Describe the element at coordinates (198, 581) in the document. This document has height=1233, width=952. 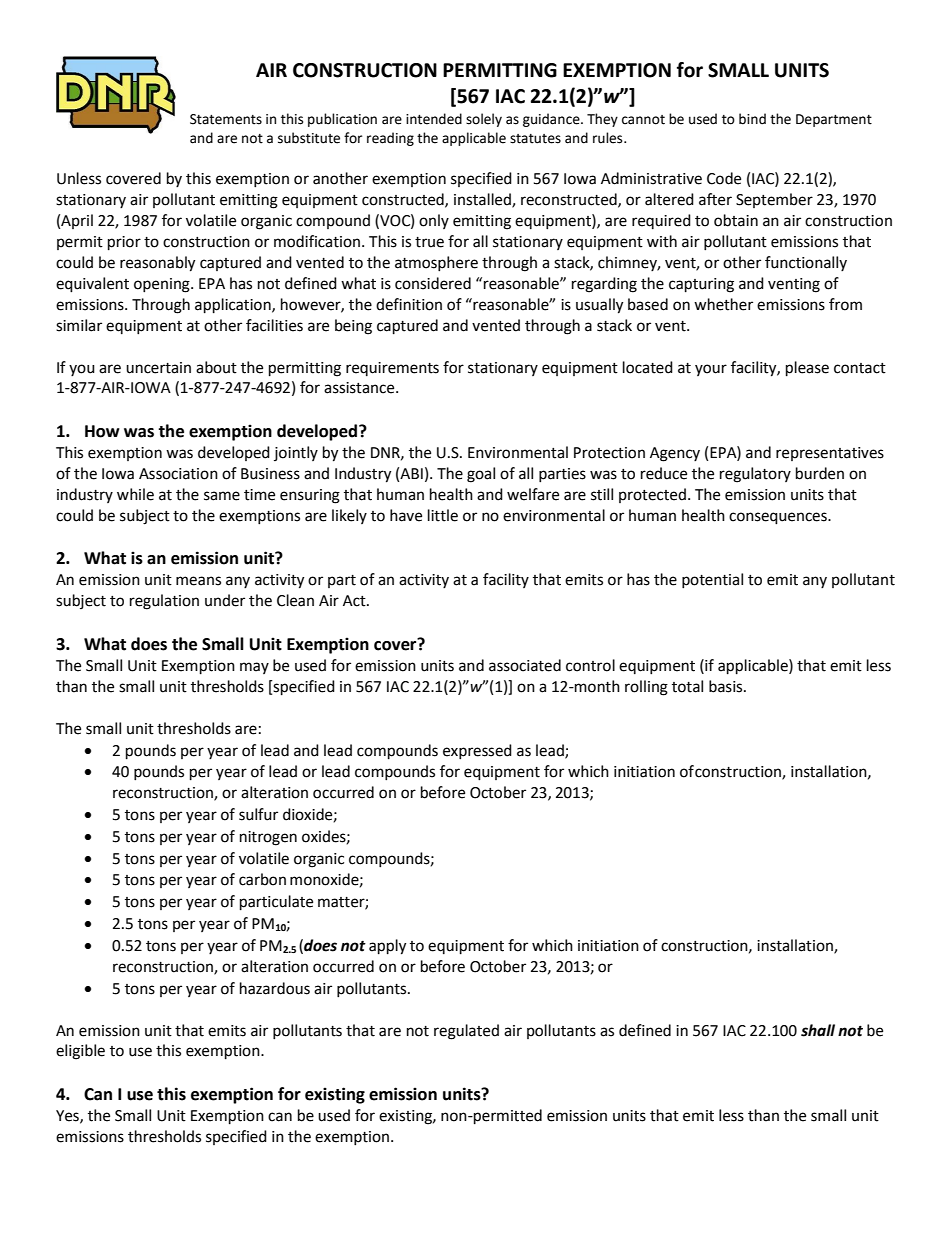
I see `means` at that location.
